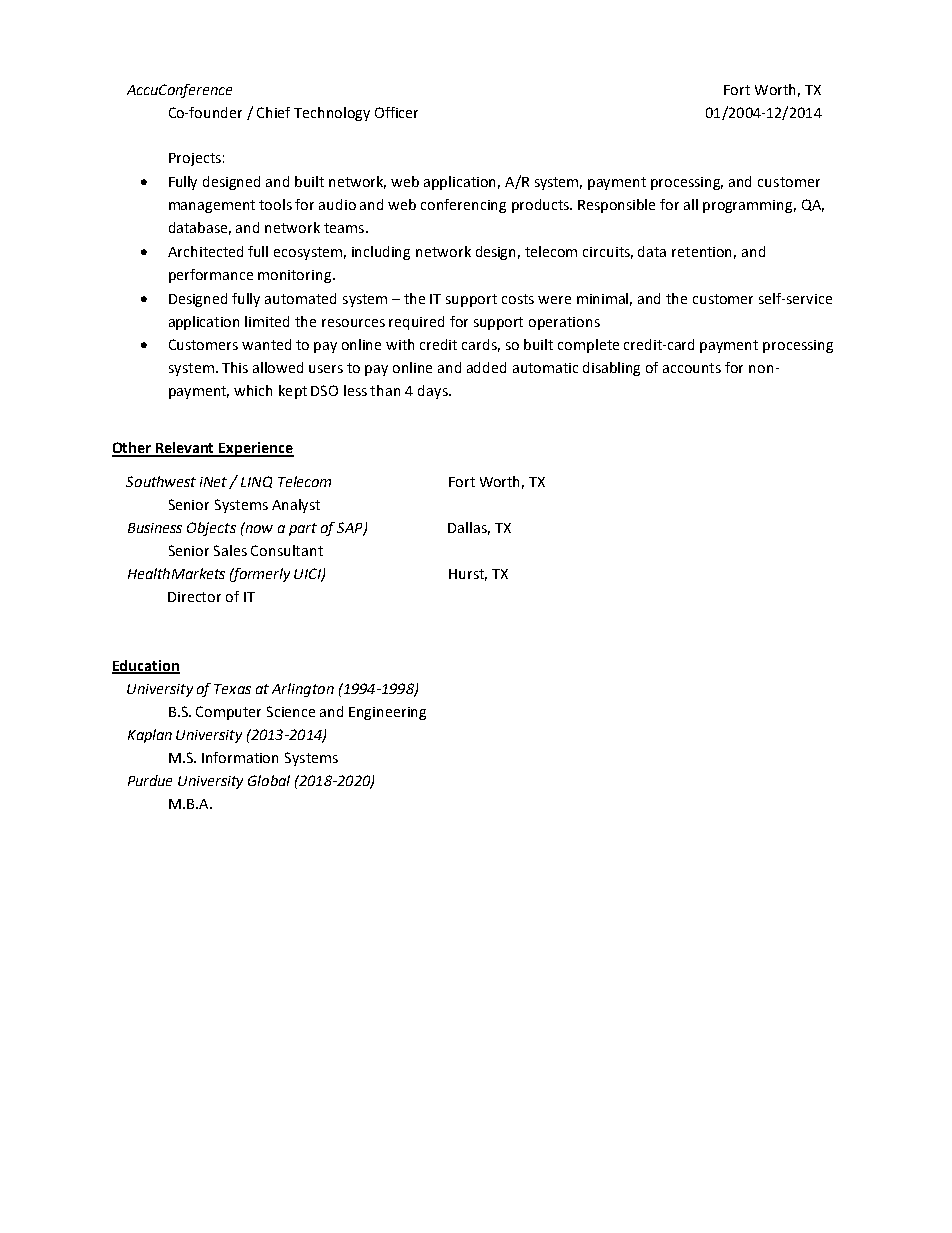 This screenshot has width=952, height=1233. What do you see at coordinates (240, 757) in the screenshot?
I see `Information` at bounding box center [240, 757].
